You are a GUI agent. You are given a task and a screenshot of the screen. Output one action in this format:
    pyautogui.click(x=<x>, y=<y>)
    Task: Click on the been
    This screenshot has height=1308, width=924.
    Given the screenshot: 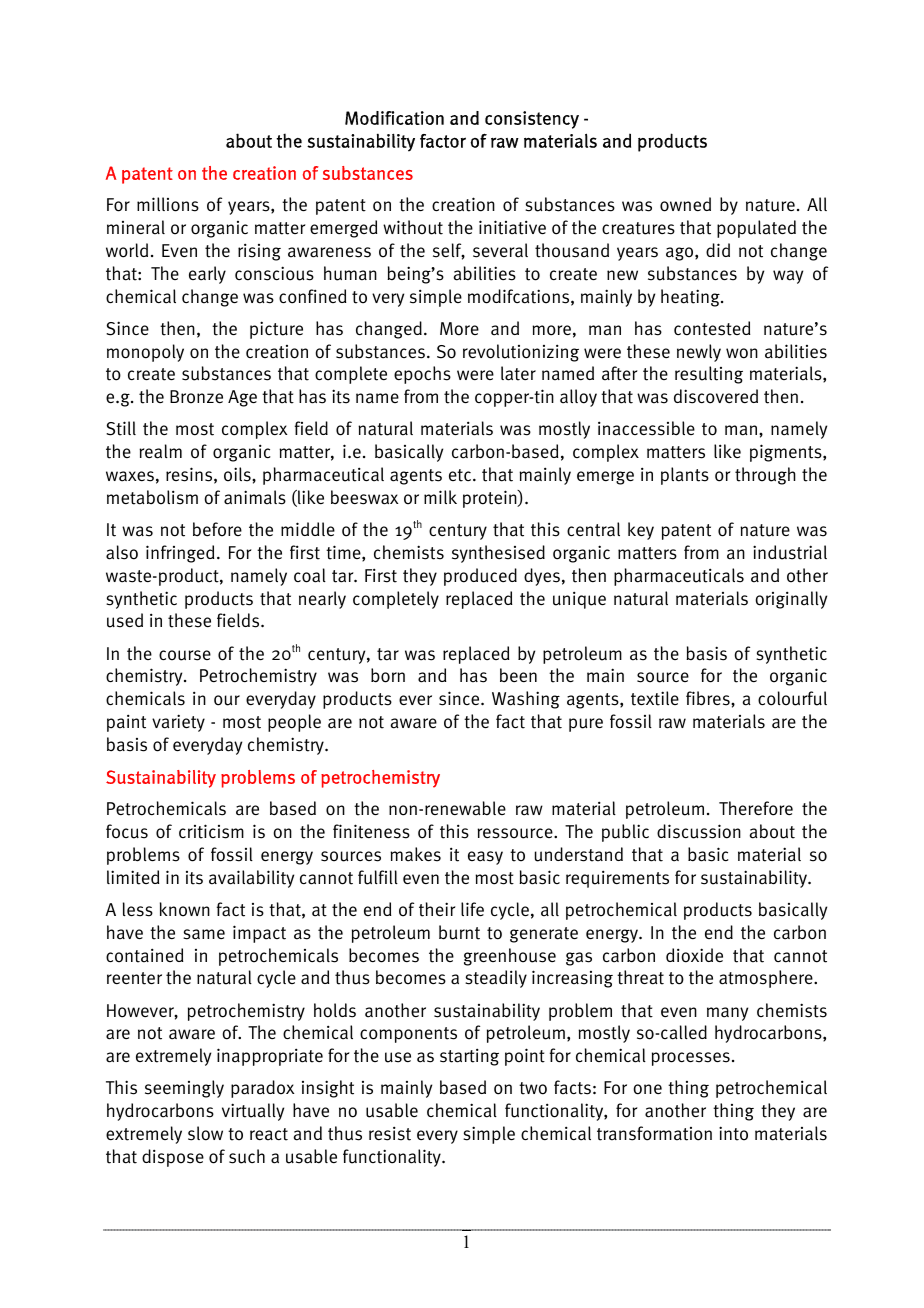 What is the action you would take?
    pyautogui.click(x=518, y=675)
